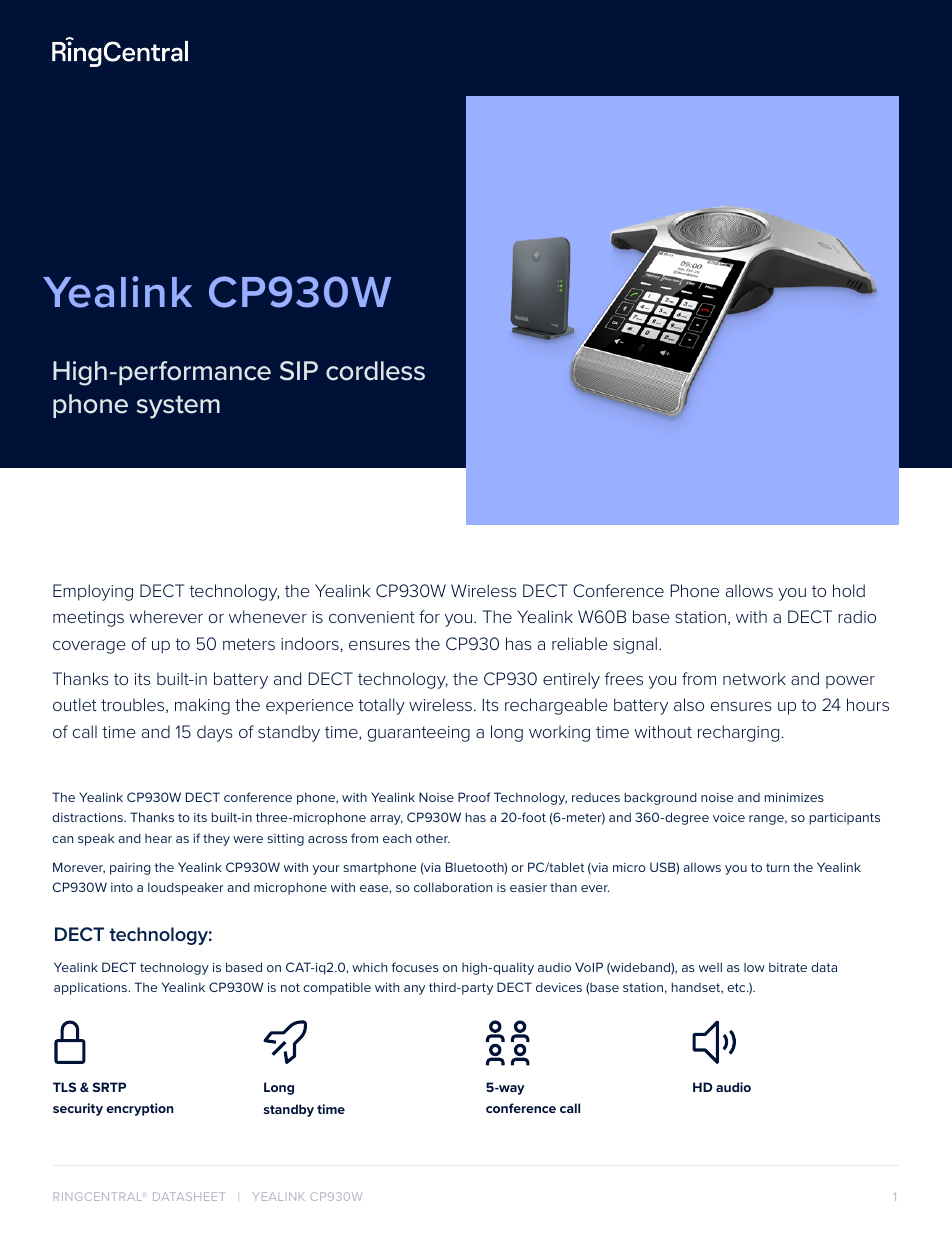  I want to click on convenient, so click(372, 617).
